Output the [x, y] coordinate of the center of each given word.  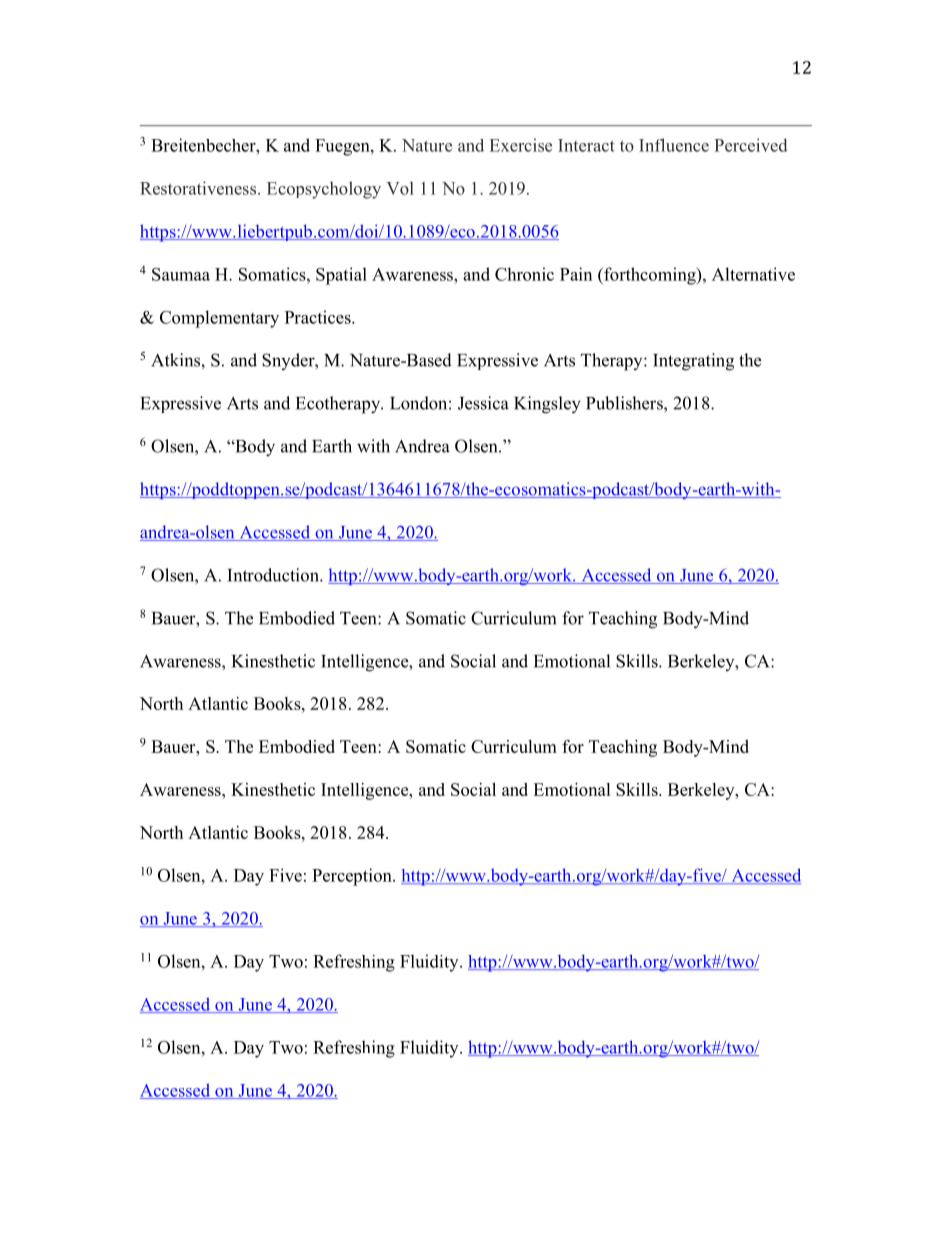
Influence [674, 145]
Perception [353, 877]
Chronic [524, 274]
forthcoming [650, 276]
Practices [319, 317]
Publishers [625, 403]
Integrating [693, 362]
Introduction [274, 575]
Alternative [753, 274]
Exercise [521, 145]
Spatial [341, 276]
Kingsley [547, 405]
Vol [400, 188]
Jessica [483, 403]
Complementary [219, 319]
